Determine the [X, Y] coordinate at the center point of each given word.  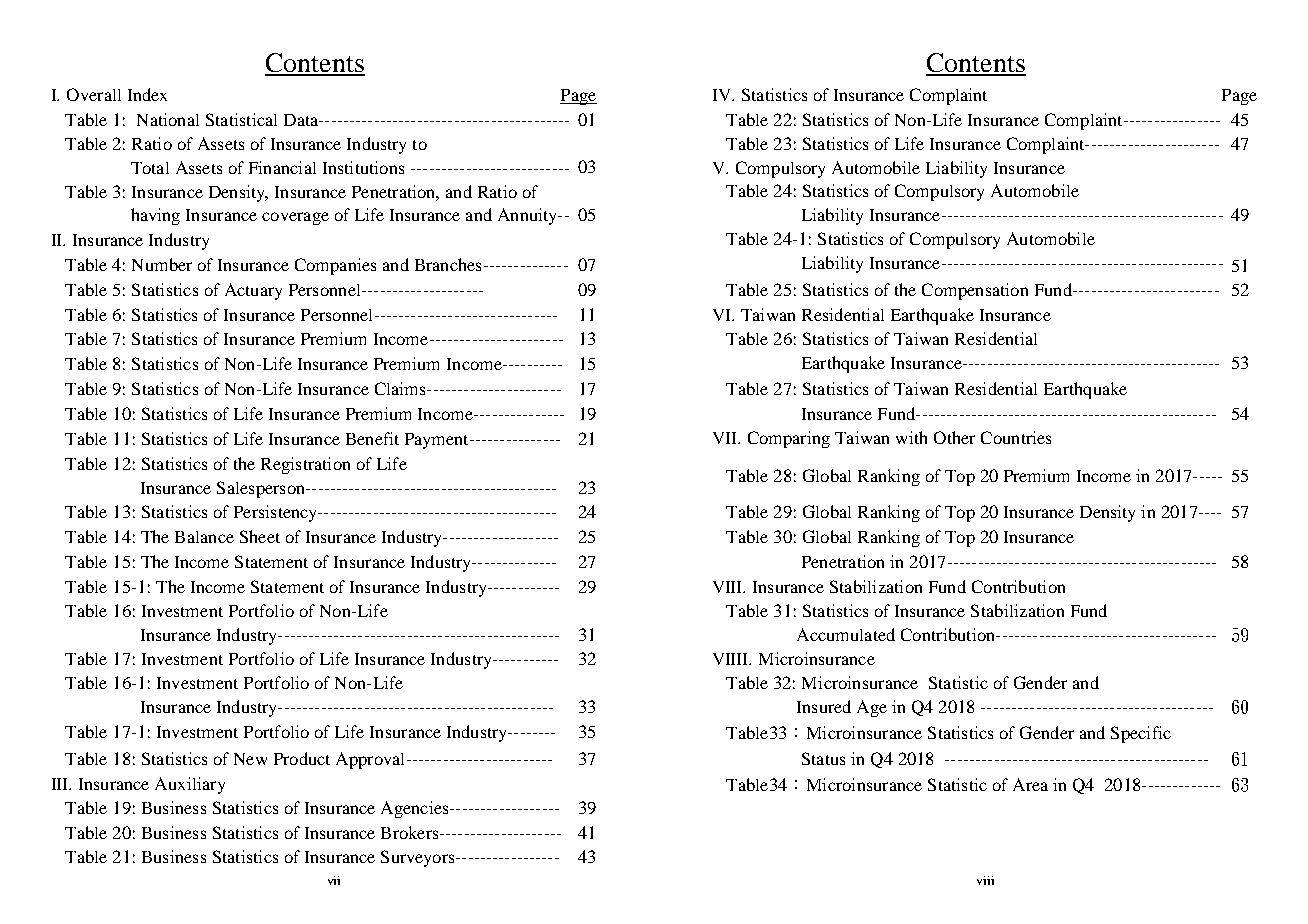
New [250, 759]
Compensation [975, 291]
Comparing [789, 439]
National [168, 119]
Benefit [372, 438]
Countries [1016, 437]
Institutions [363, 167]
